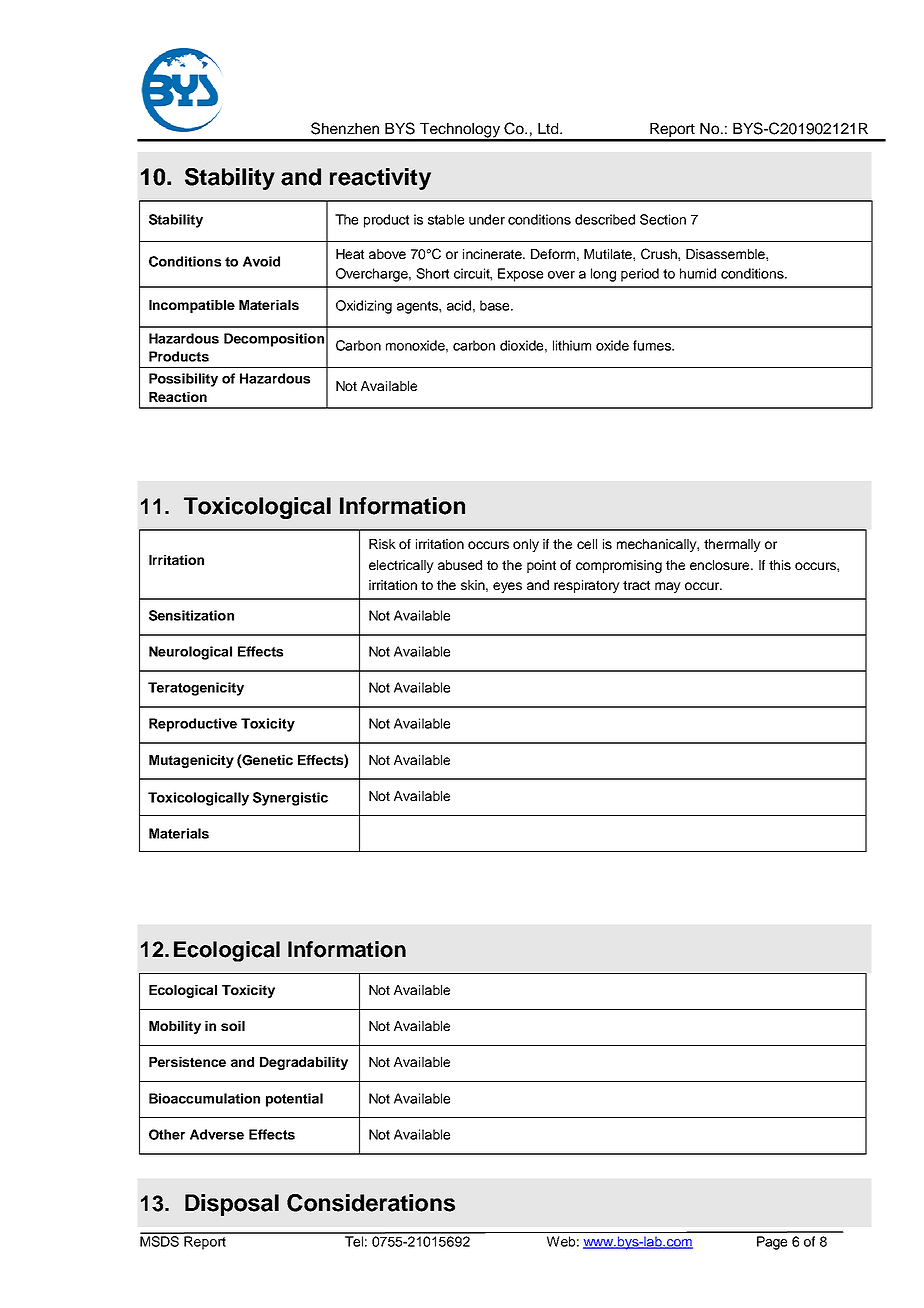  I want to click on Page, so click(772, 1243).
